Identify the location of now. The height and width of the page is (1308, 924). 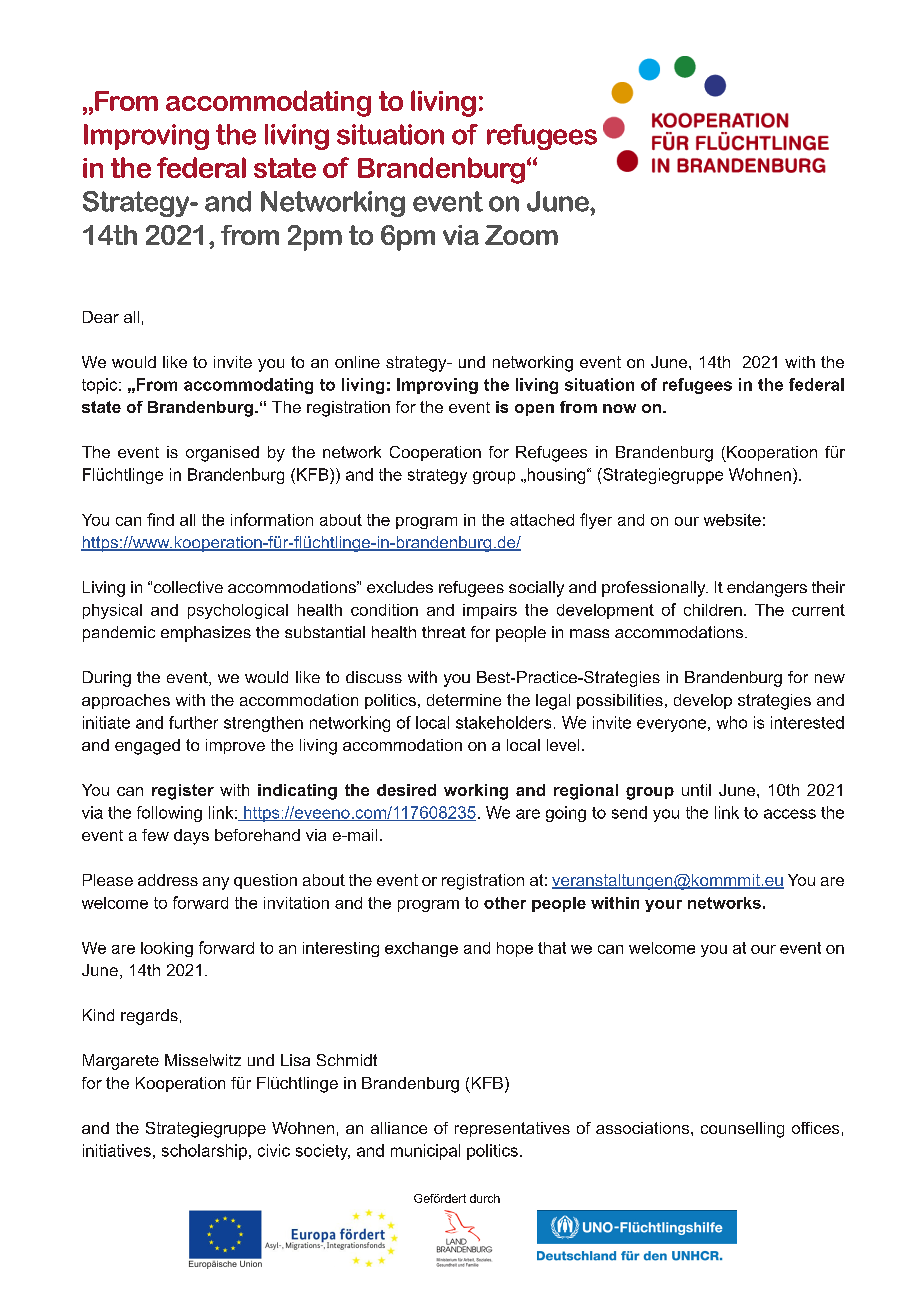
(619, 408).
